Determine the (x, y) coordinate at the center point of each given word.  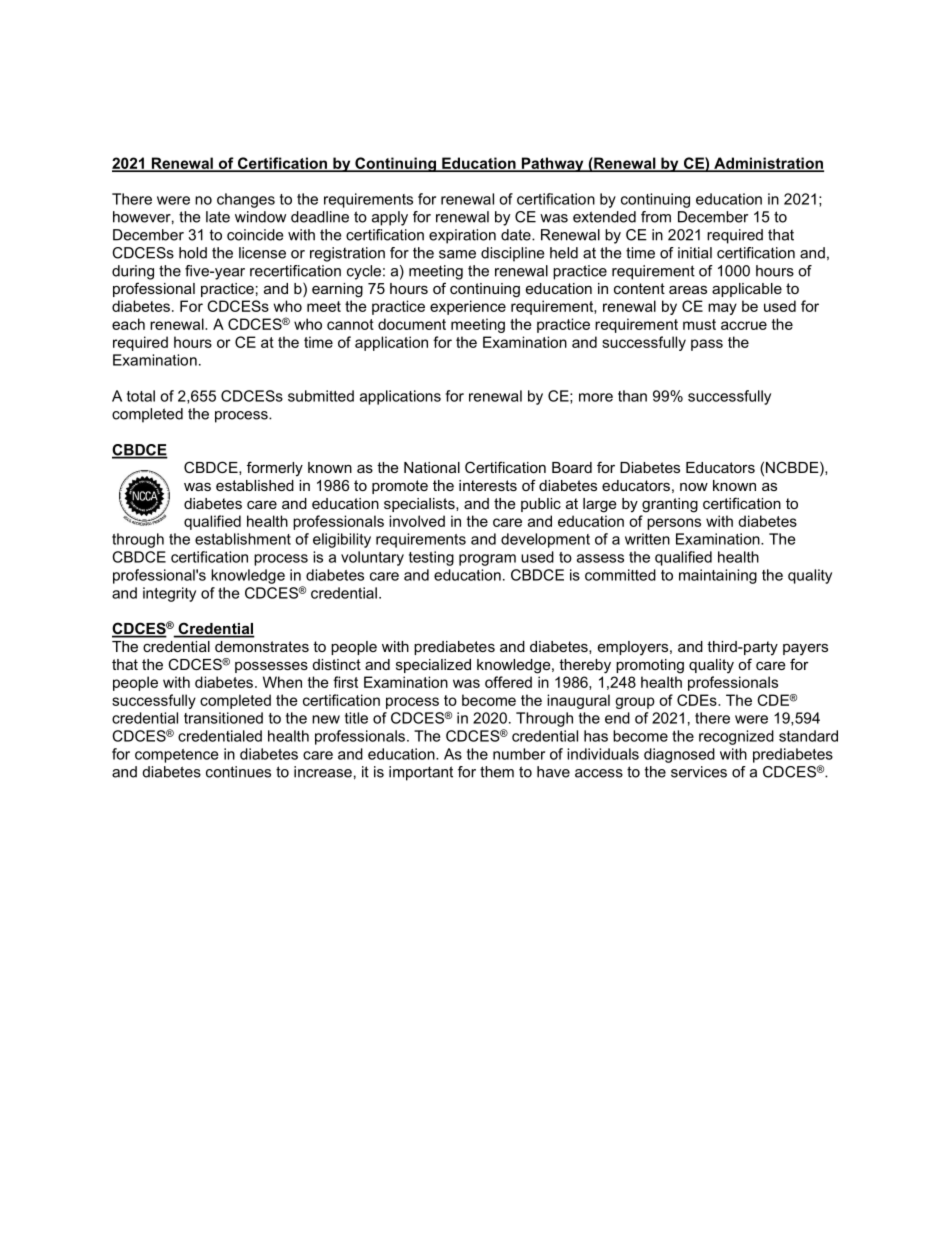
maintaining (718, 576)
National (432, 467)
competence (176, 756)
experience (468, 307)
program (487, 560)
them (497, 772)
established (255, 485)
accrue (744, 325)
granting (670, 505)
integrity (169, 594)
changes (246, 200)
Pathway (552, 164)
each (128, 324)
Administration (768, 164)
